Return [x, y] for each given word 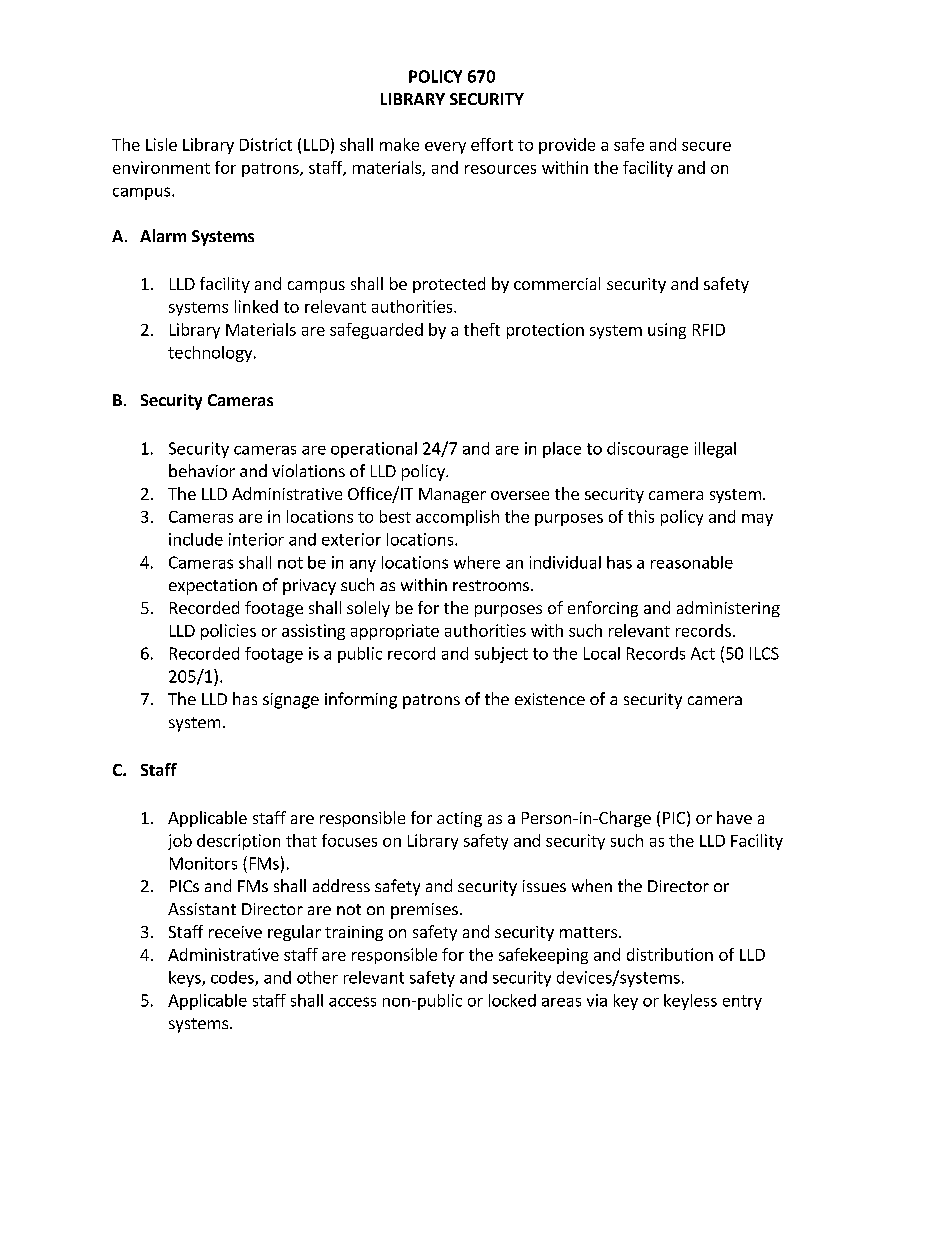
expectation [213, 587]
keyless [690, 1002]
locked [512, 1000]
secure [706, 146]
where [477, 562]
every [445, 148]
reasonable [692, 562]
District [266, 144]
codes [233, 978]
